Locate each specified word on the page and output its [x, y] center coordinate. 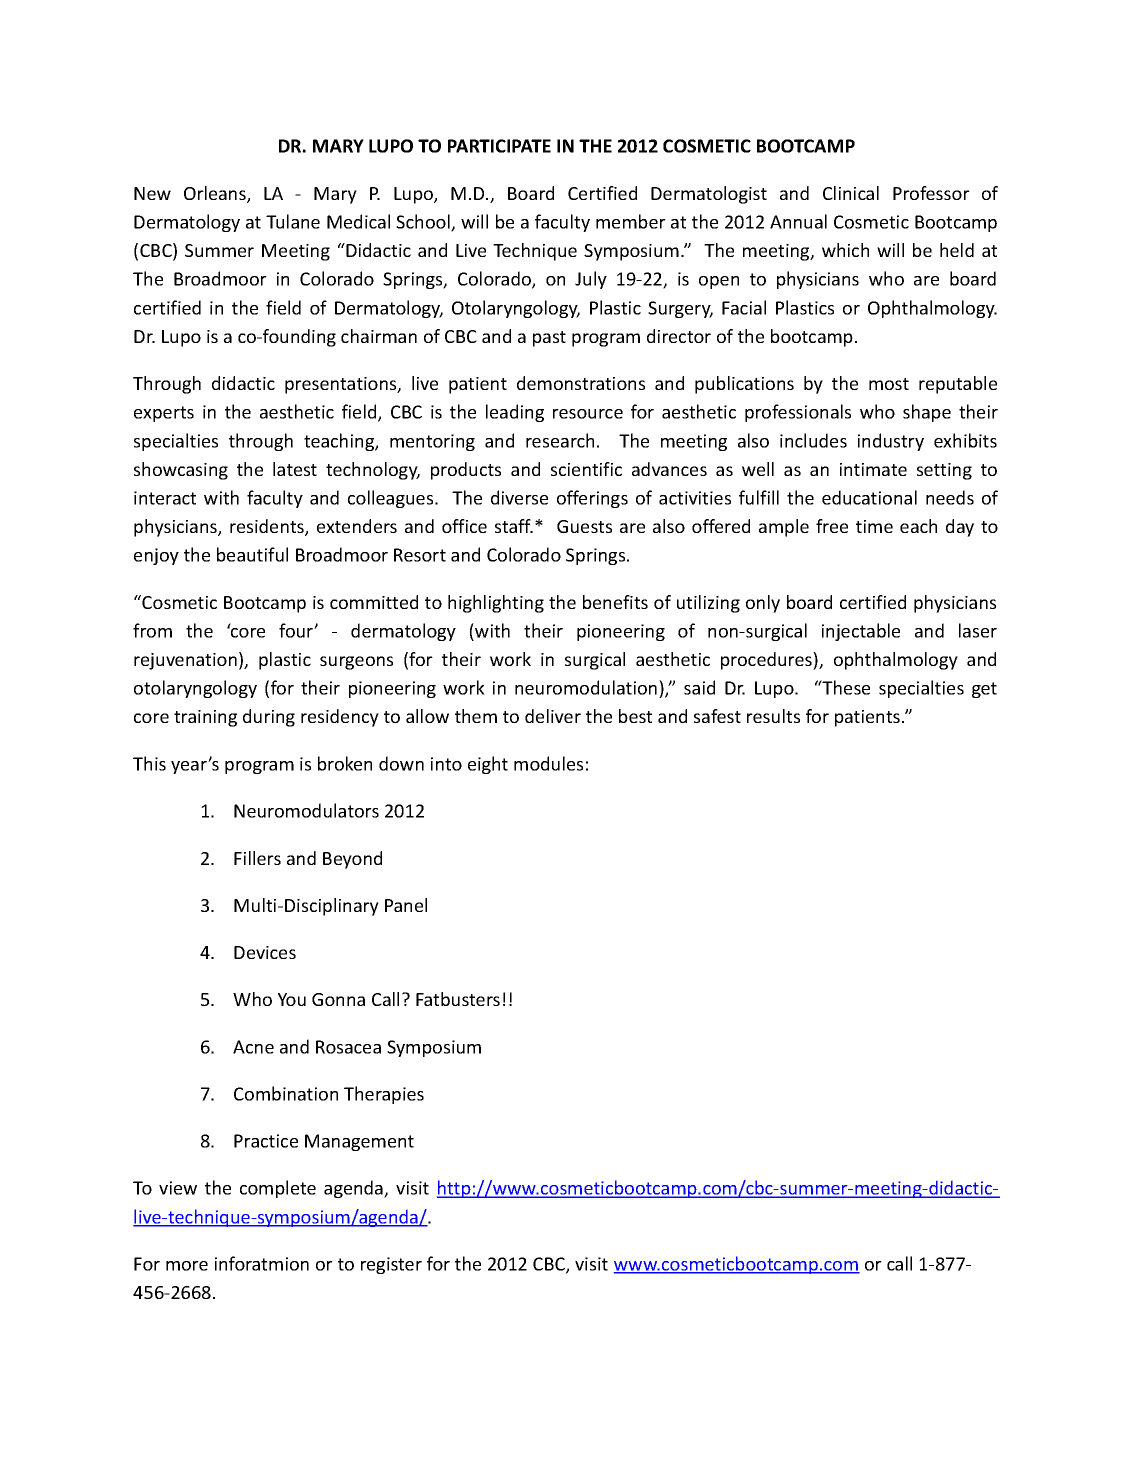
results [773, 716]
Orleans [216, 194]
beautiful [252, 554]
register [391, 1265]
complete [278, 1189]
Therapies [384, 1095]
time [874, 526]
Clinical [851, 193]
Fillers [257, 858]
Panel [406, 905]
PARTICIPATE [499, 146]
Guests [584, 526]
